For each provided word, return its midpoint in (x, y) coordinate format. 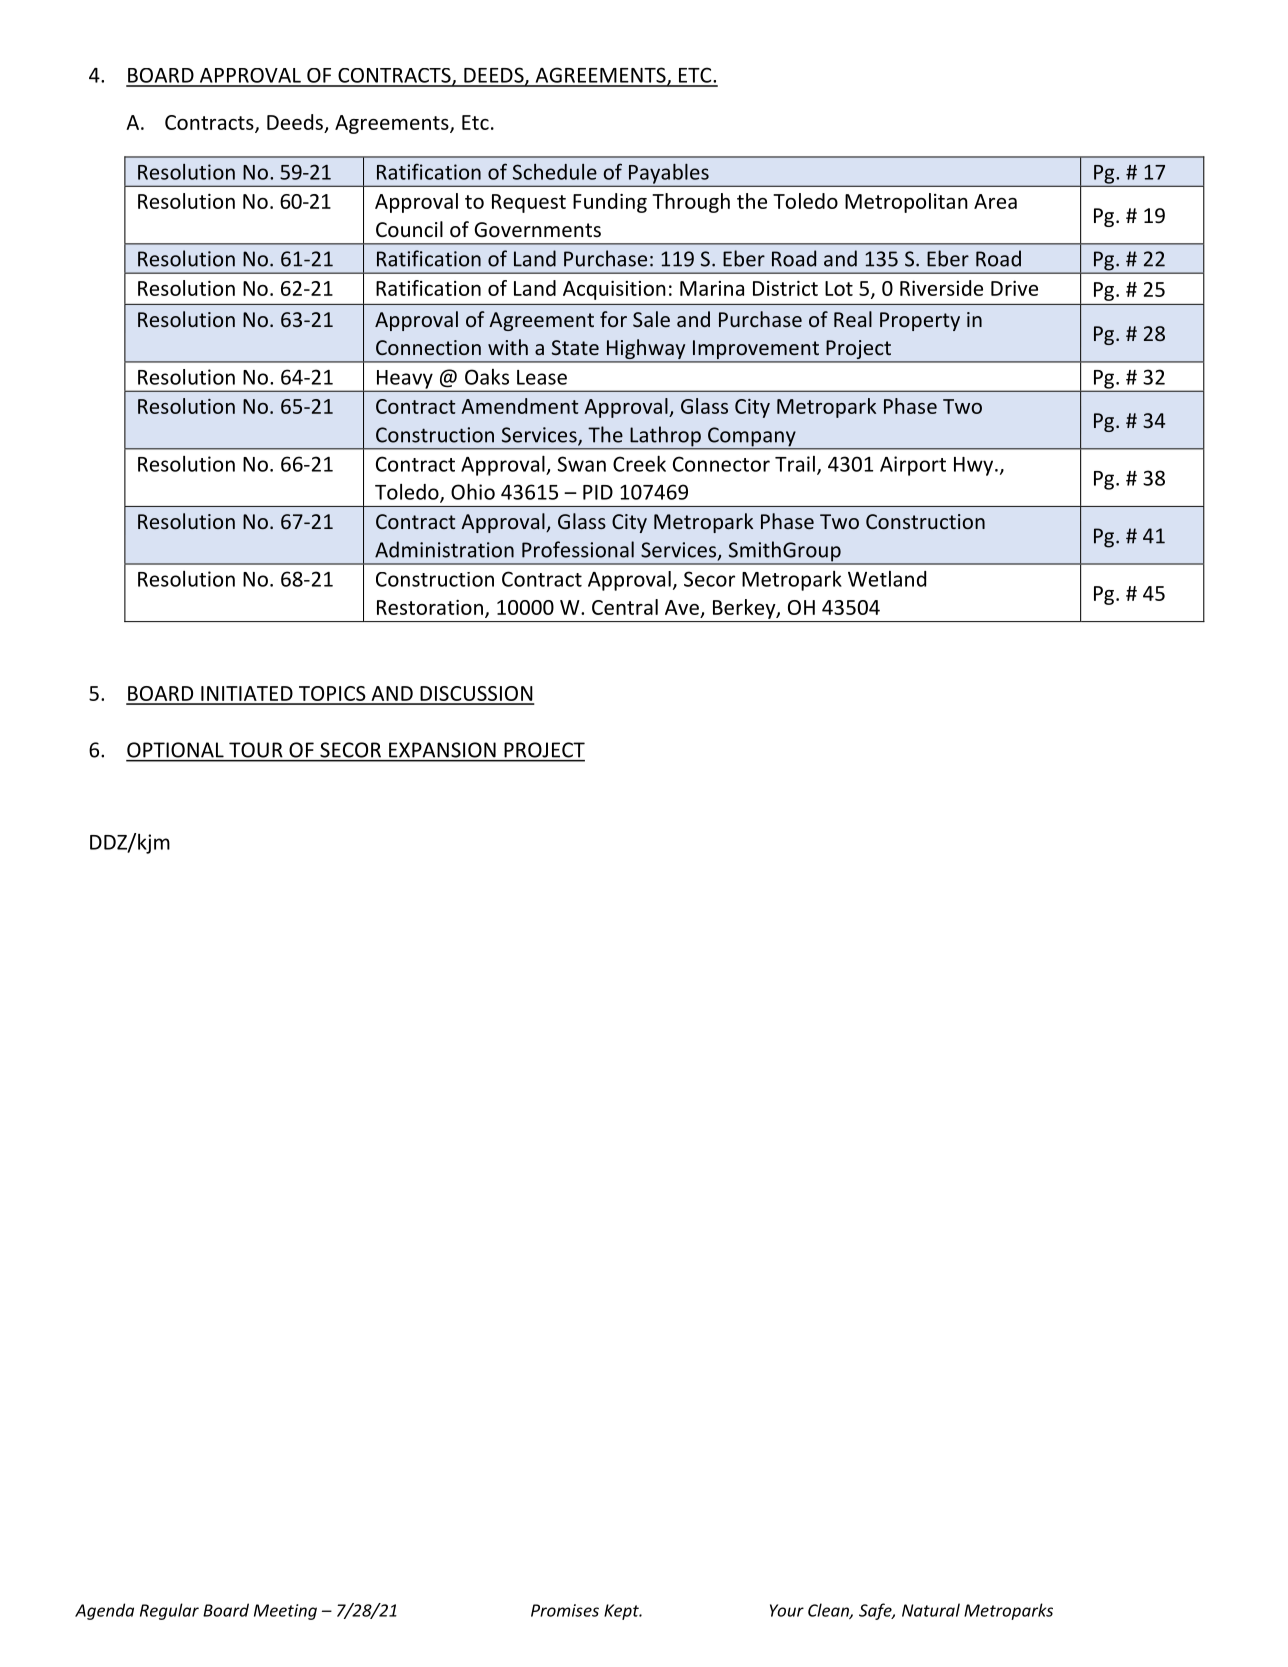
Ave (682, 607)
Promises (565, 1610)
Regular (169, 1611)
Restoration (430, 607)
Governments (537, 230)
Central (625, 607)
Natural (931, 1610)
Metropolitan (906, 203)
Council (409, 229)
